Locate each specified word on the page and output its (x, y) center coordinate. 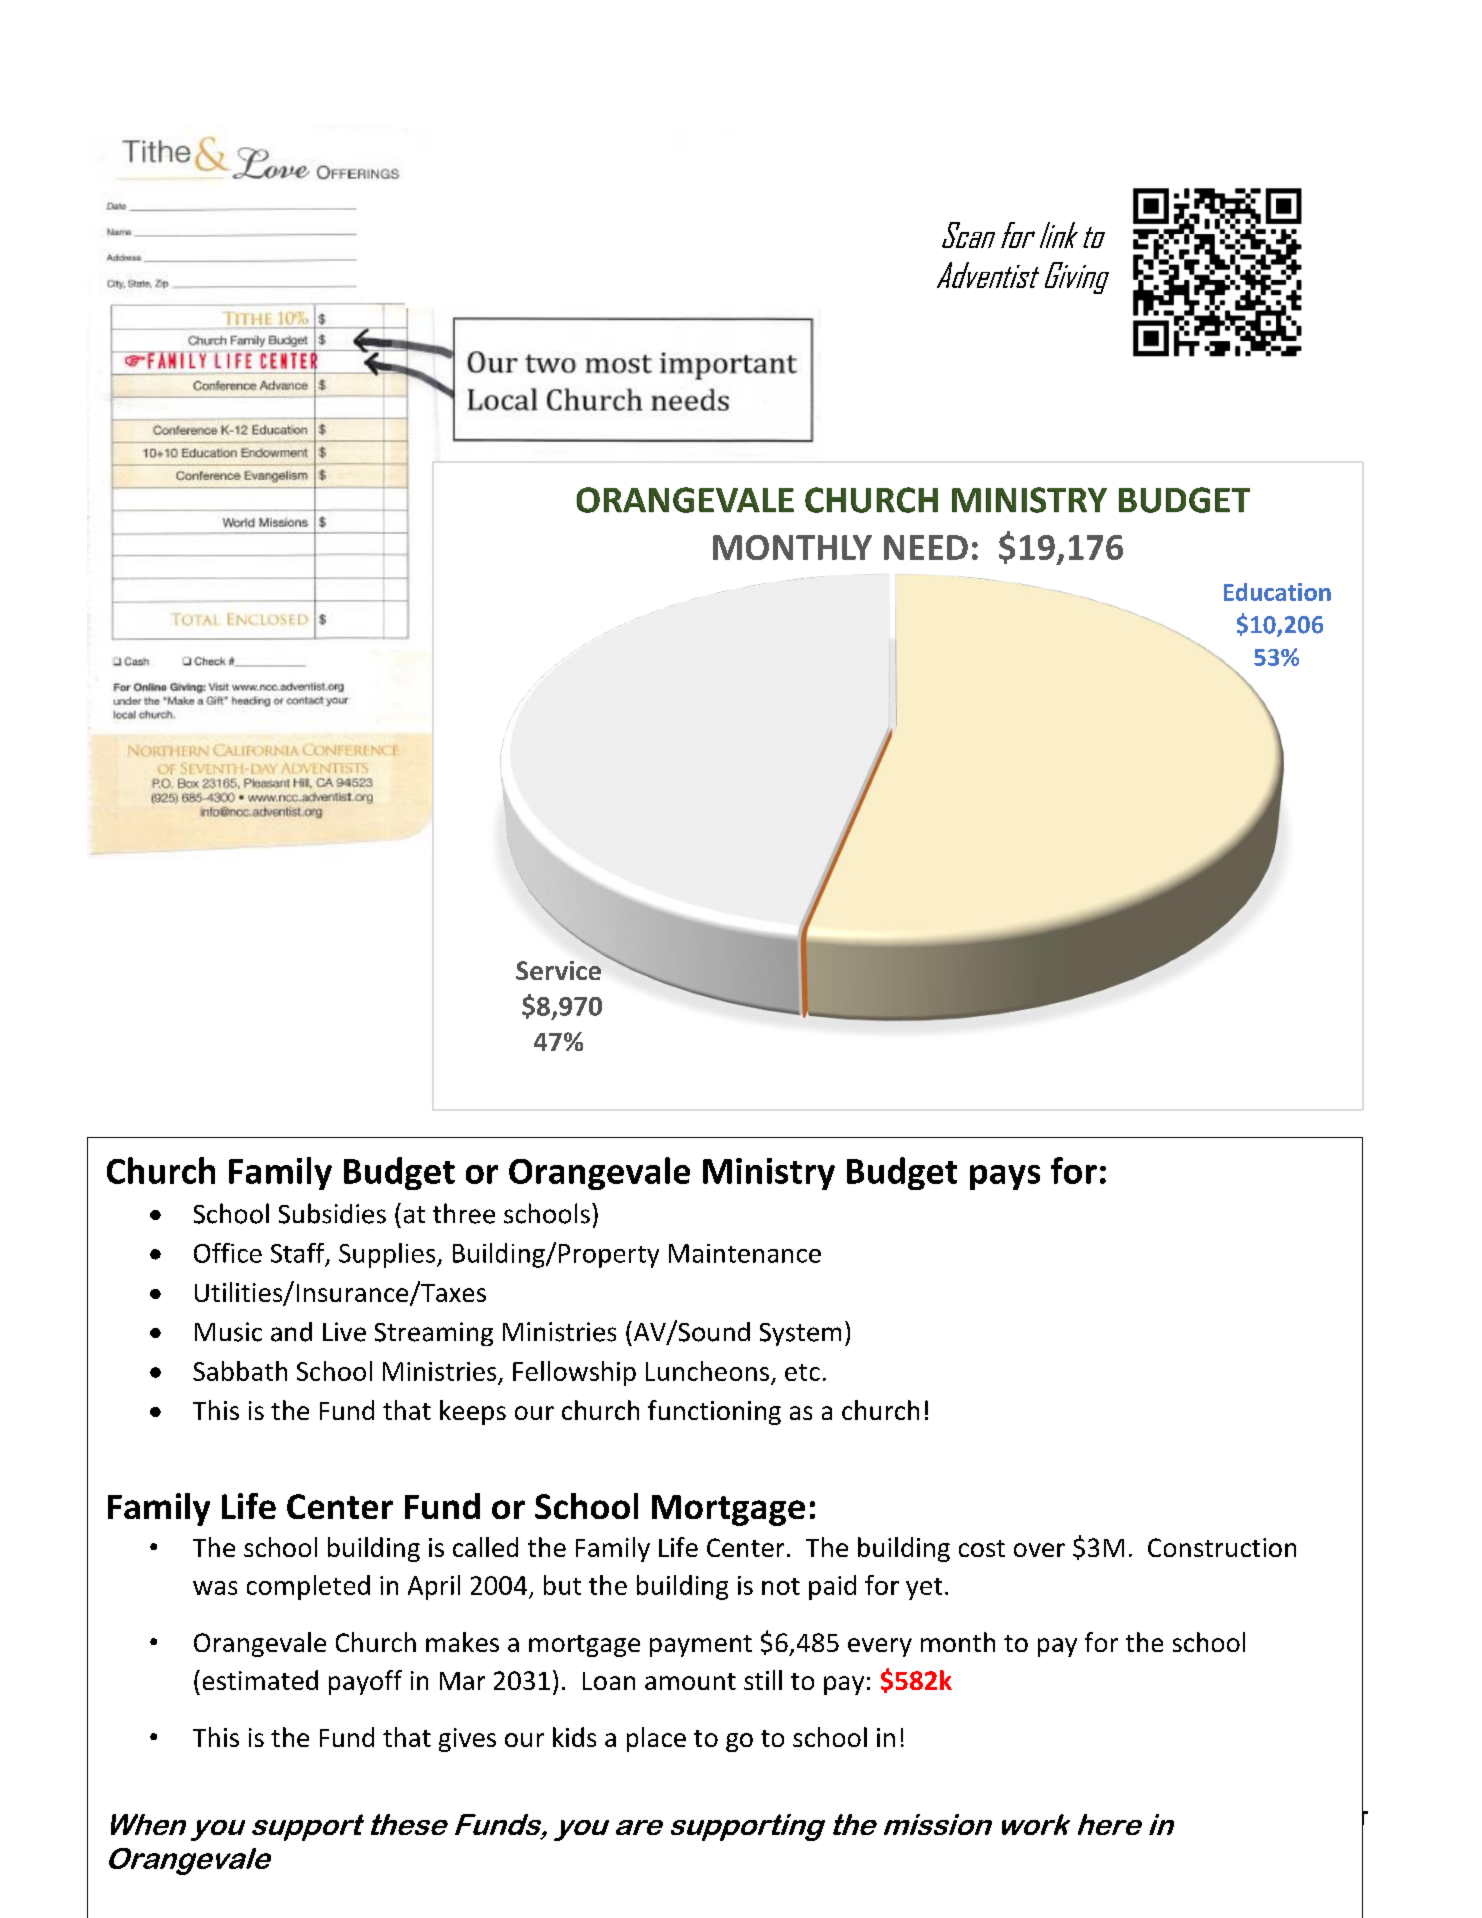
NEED (926, 547)
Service (558, 970)
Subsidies (332, 1213)
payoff (365, 1682)
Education (1277, 592)
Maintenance (745, 1253)
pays (1005, 1177)
